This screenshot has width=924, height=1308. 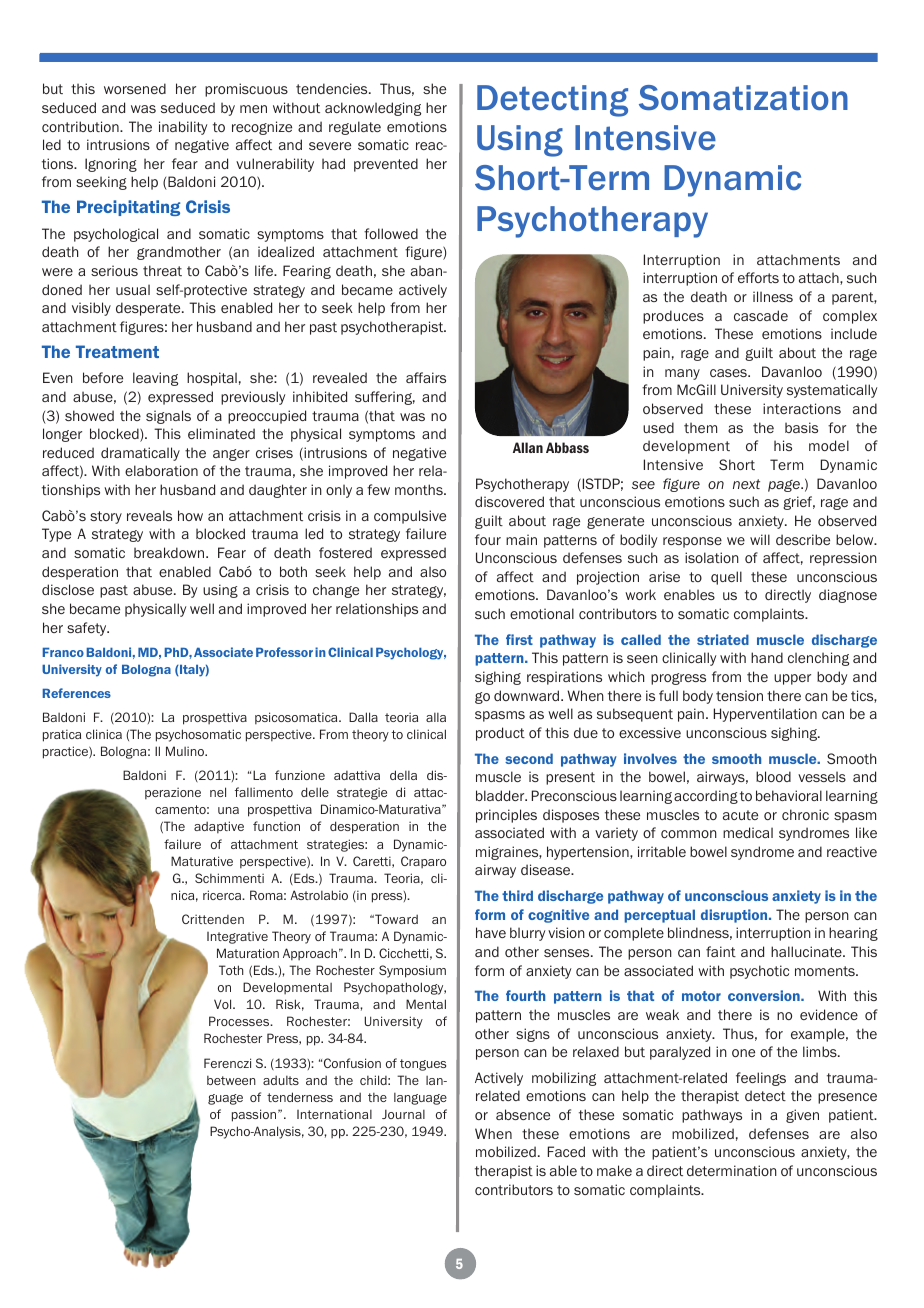 I want to click on Somatization, so click(x=743, y=98).
